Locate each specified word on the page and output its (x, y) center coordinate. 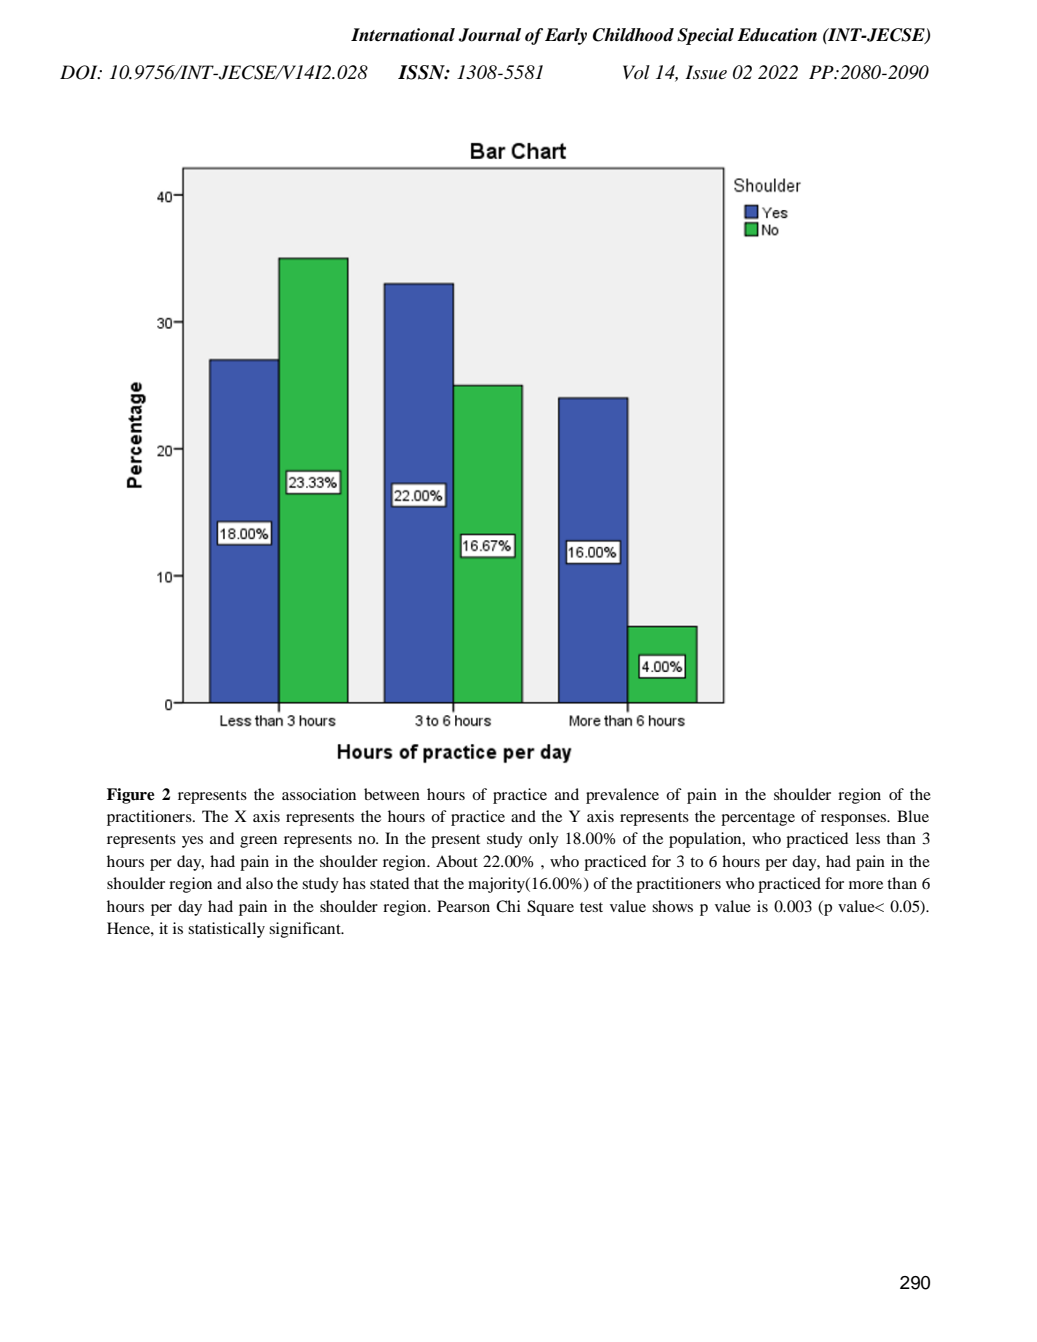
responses (855, 820)
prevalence (622, 796)
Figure (131, 796)
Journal (489, 35)
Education (777, 35)
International (403, 35)
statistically (226, 930)
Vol (636, 72)
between (392, 794)
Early (566, 36)
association (319, 794)
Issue (706, 72)
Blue (913, 816)
